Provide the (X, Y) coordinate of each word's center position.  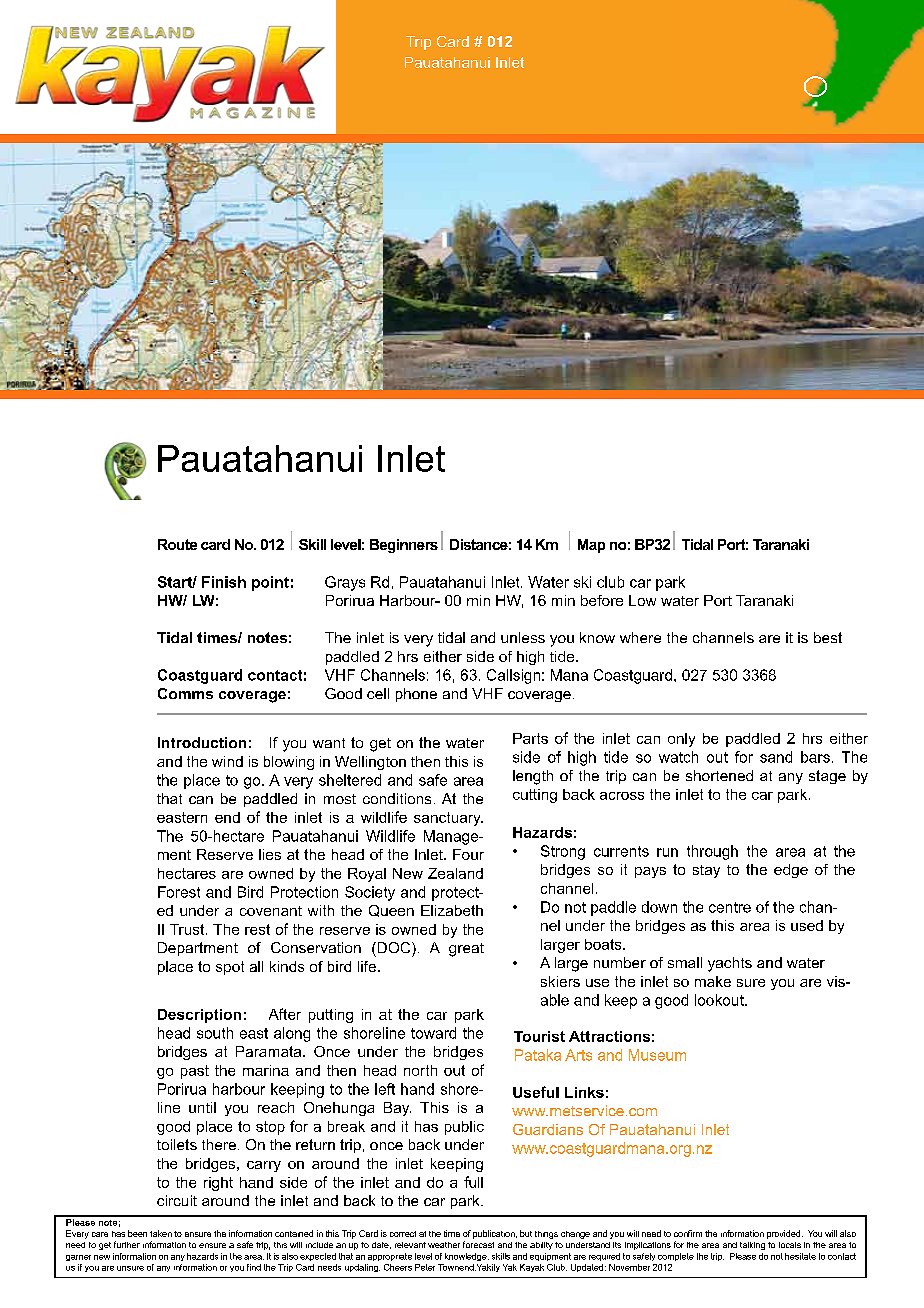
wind (227, 761)
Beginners (404, 546)
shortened (719, 775)
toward (433, 1033)
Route (177, 544)
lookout (720, 1000)
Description (199, 1016)
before (602, 600)
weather (444, 1245)
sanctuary (448, 819)
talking (752, 1246)
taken (161, 1233)
